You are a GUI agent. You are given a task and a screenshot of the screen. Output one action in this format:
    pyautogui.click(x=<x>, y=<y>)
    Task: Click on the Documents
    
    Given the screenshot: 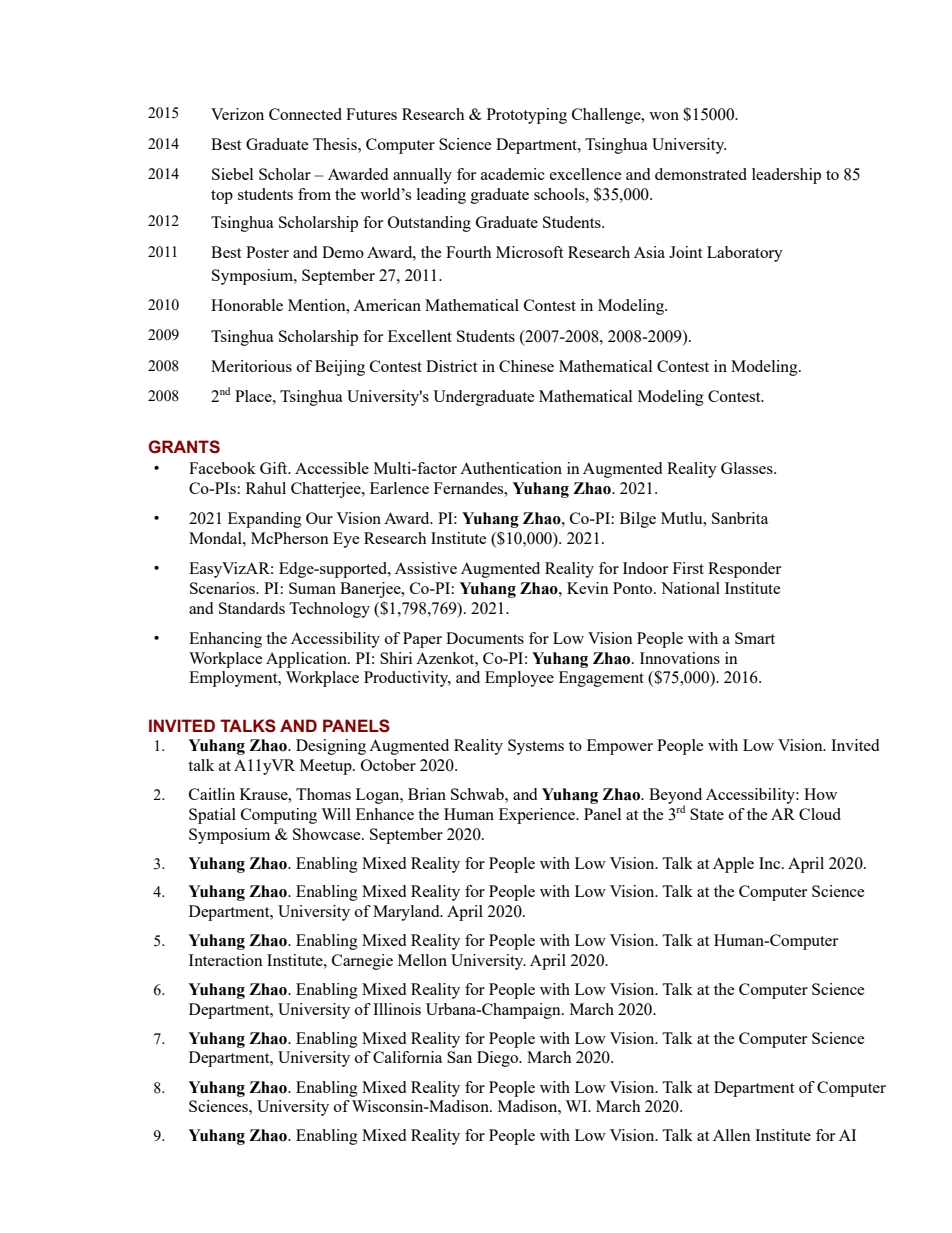 What is the action you would take?
    pyautogui.click(x=485, y=638)
